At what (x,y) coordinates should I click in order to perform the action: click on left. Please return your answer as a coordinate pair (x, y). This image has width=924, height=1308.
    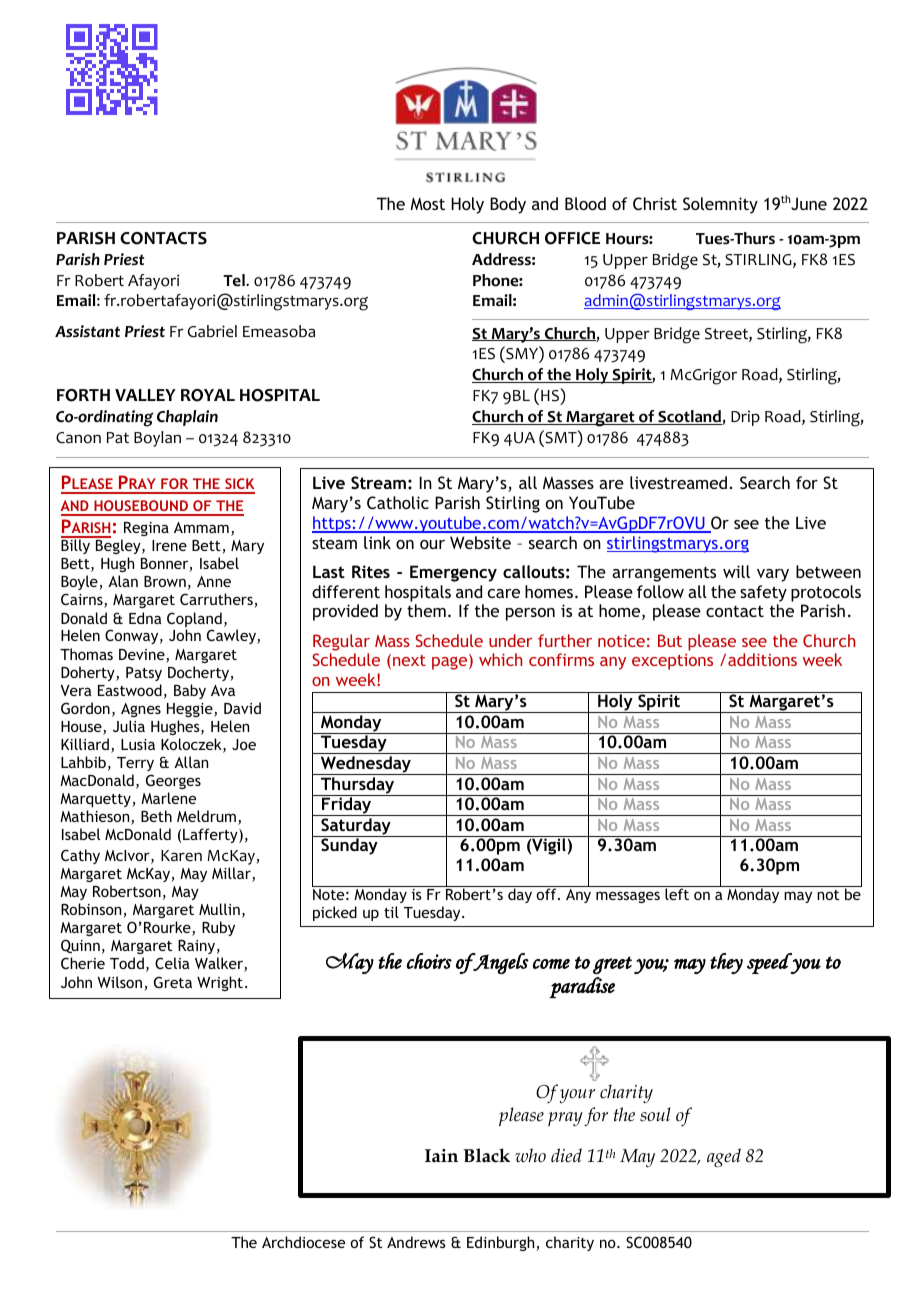
    Looking at the image, I should click on (677, 893).
